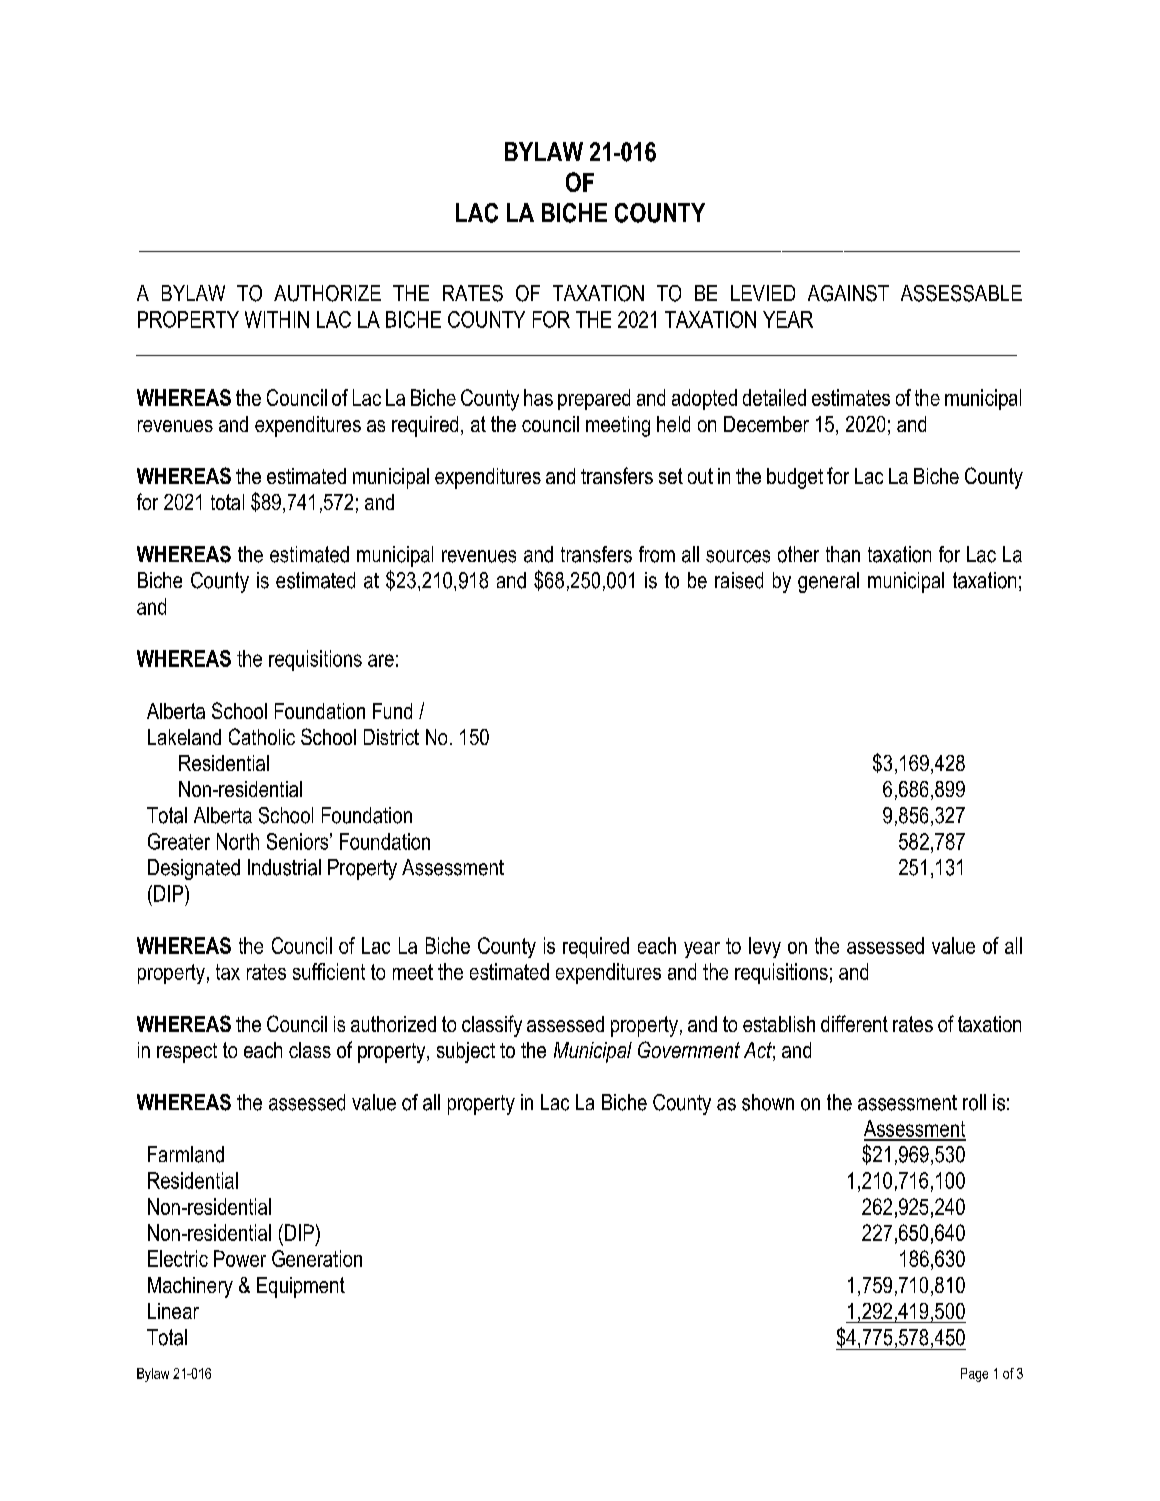  I want to click on Page, so click(974, 1375).
